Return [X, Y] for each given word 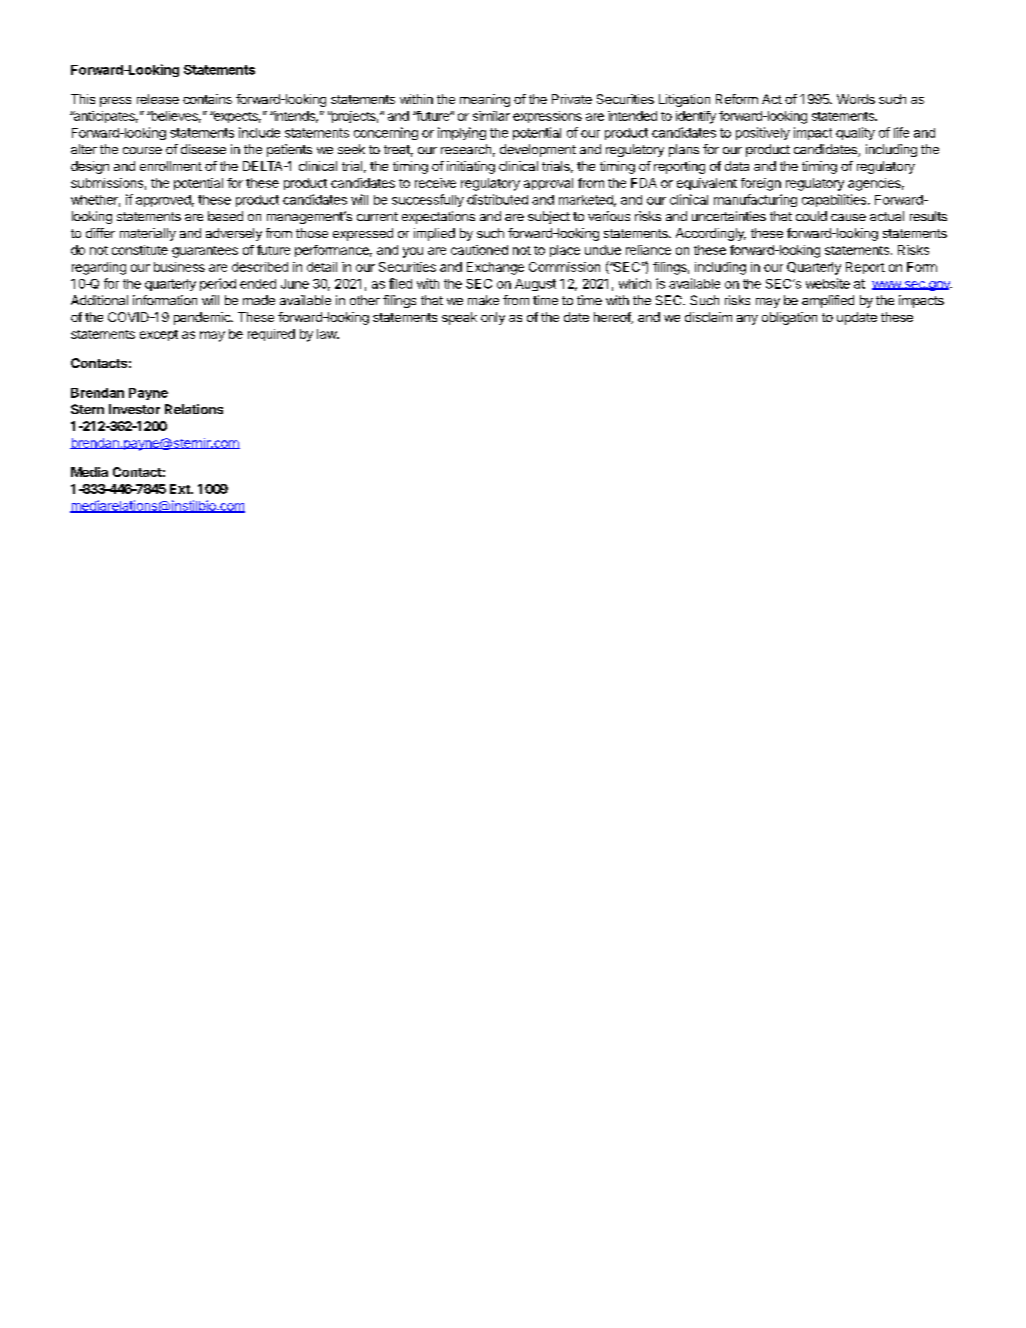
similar [491, 116]
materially [148, 234]
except [159, 335]
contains [207, 99]
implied [434, 234]
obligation [789, 318]
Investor [134, 409]
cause [848, 217]
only [493, 318]
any [747, 320]
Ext [181, 489]
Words [856, 99]
